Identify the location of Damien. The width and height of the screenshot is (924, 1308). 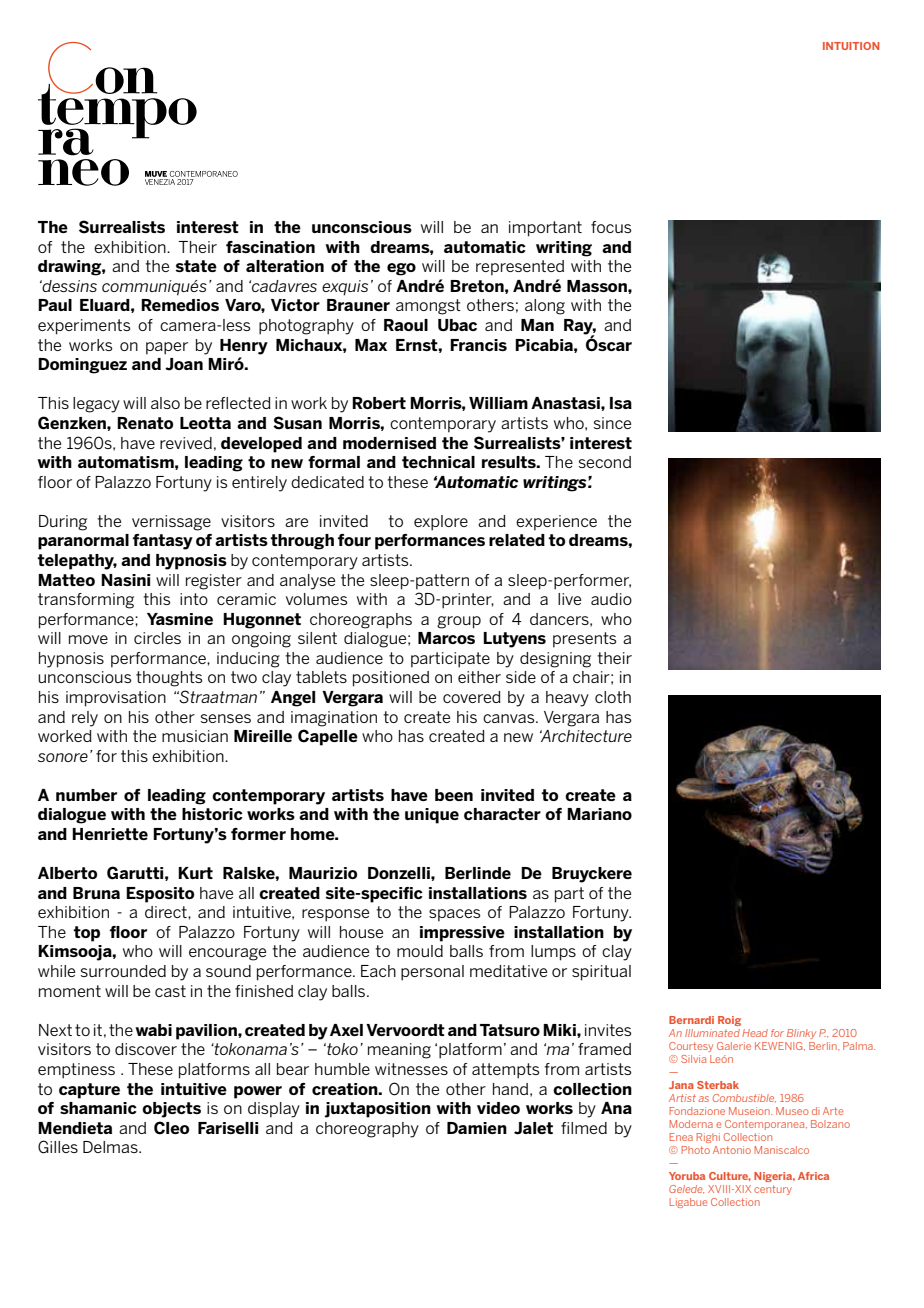
(477, 1128).
